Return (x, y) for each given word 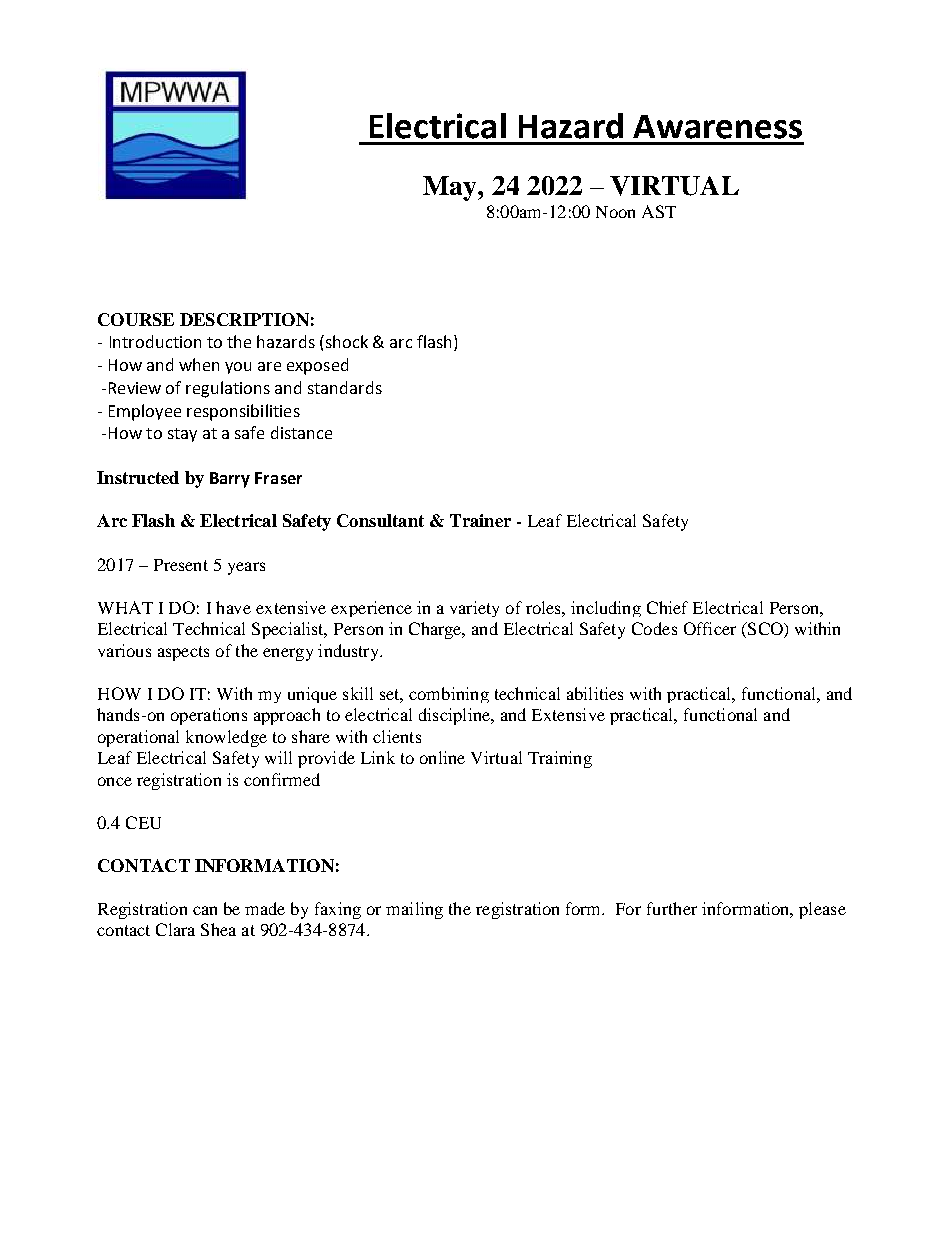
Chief (667, 607)
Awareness (717, 127)
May (451, 188)
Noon (615, 212)
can (205, 910)
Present (181, 565)
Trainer (480, 520)
